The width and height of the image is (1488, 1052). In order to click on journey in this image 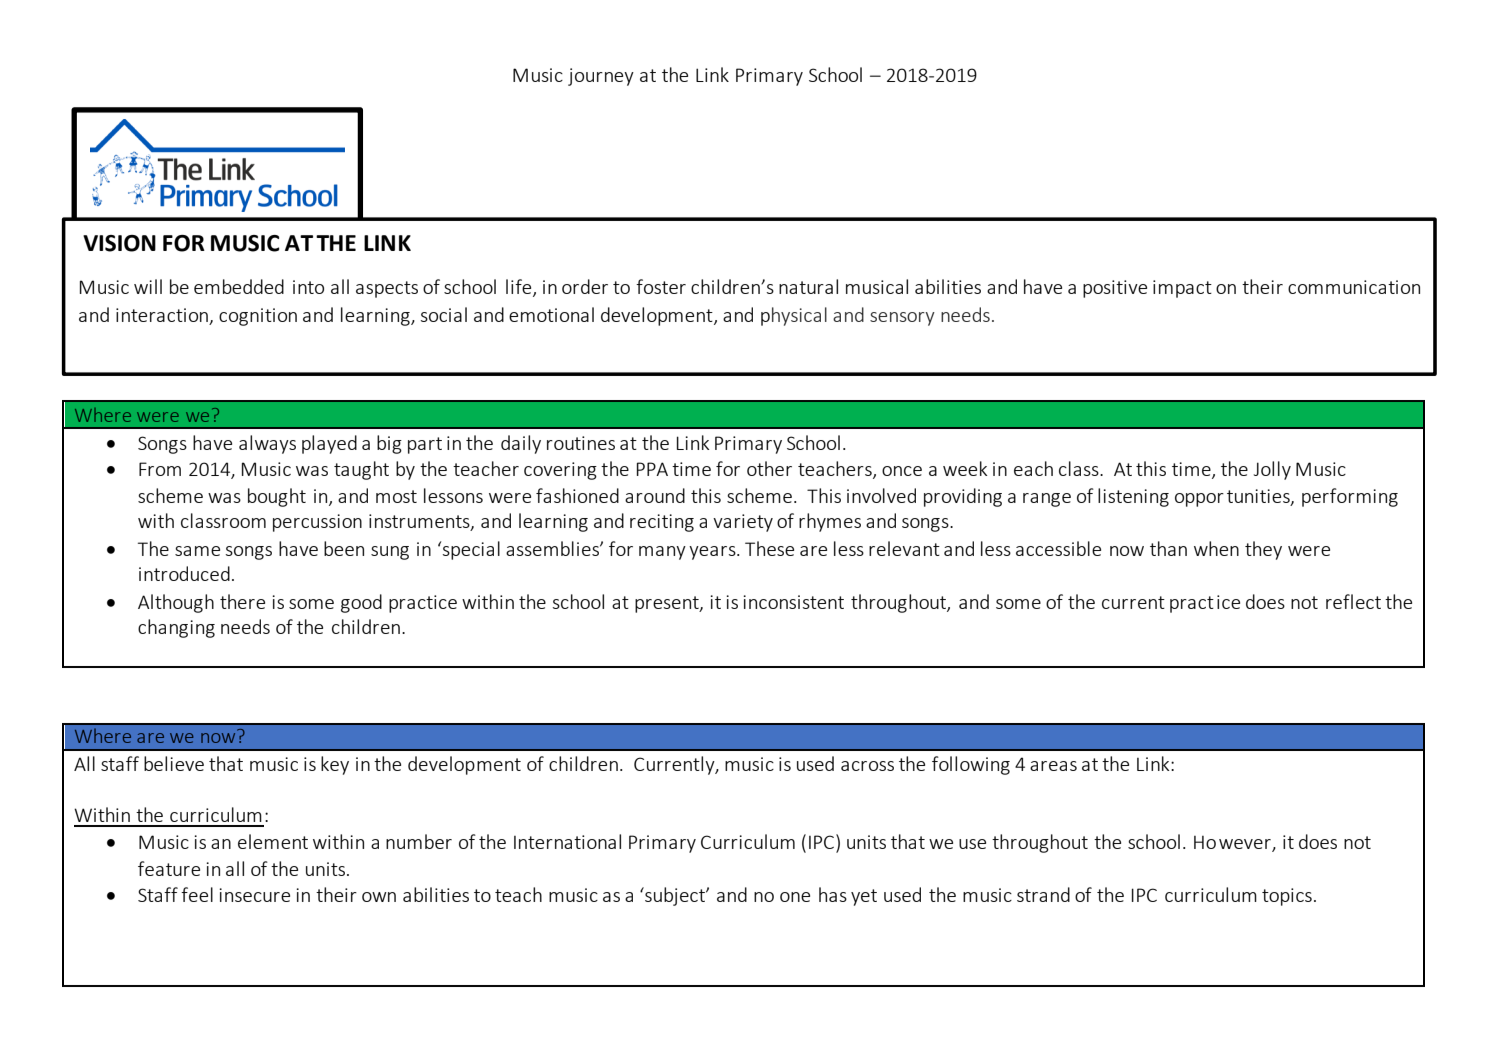, I will do `click(601, 77)`.
